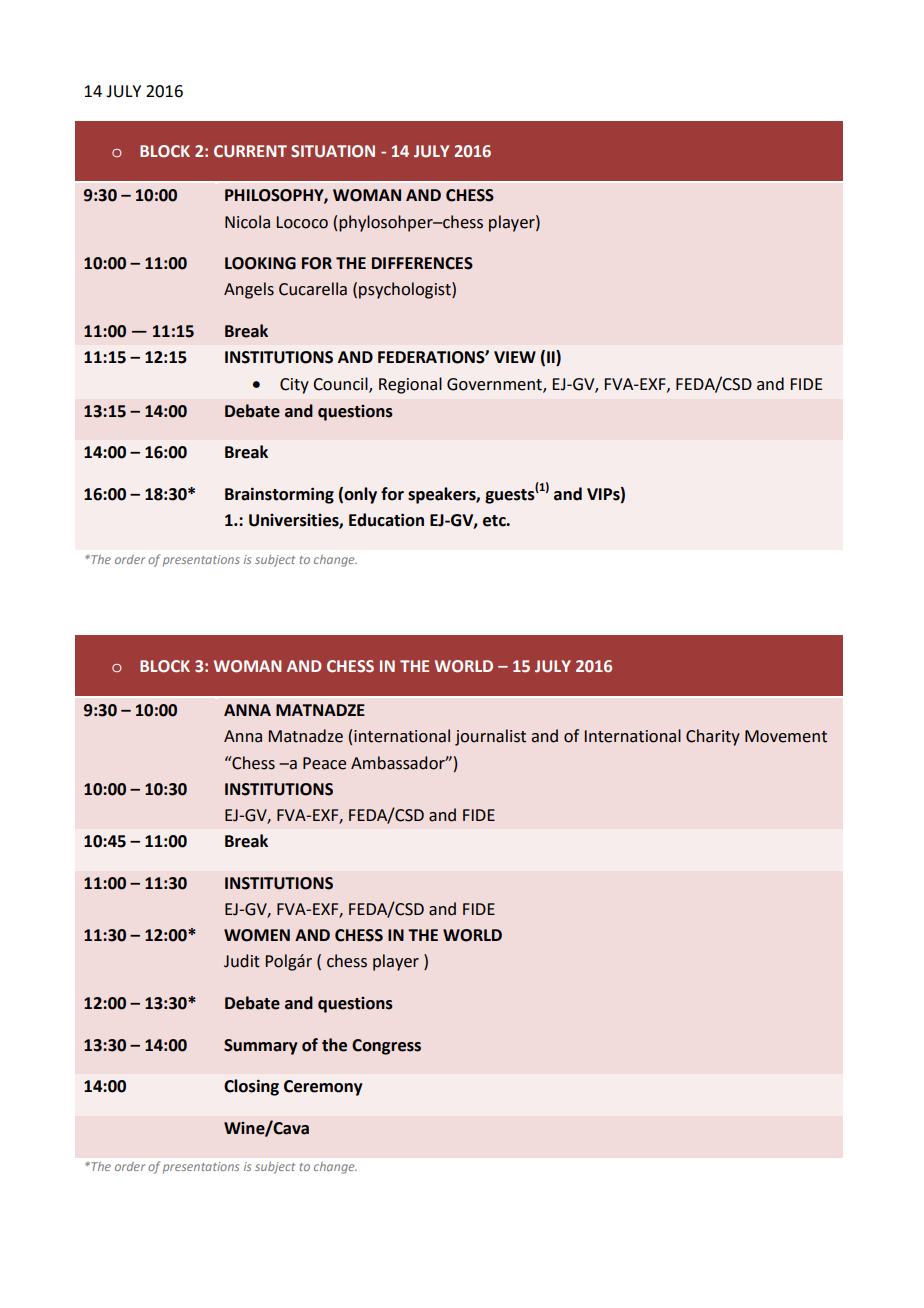 The height and width of the screenshot is (1308, 924). Describe the element at coordinates (515, 357) in the screenshot. I see `VIEW` at that location.
